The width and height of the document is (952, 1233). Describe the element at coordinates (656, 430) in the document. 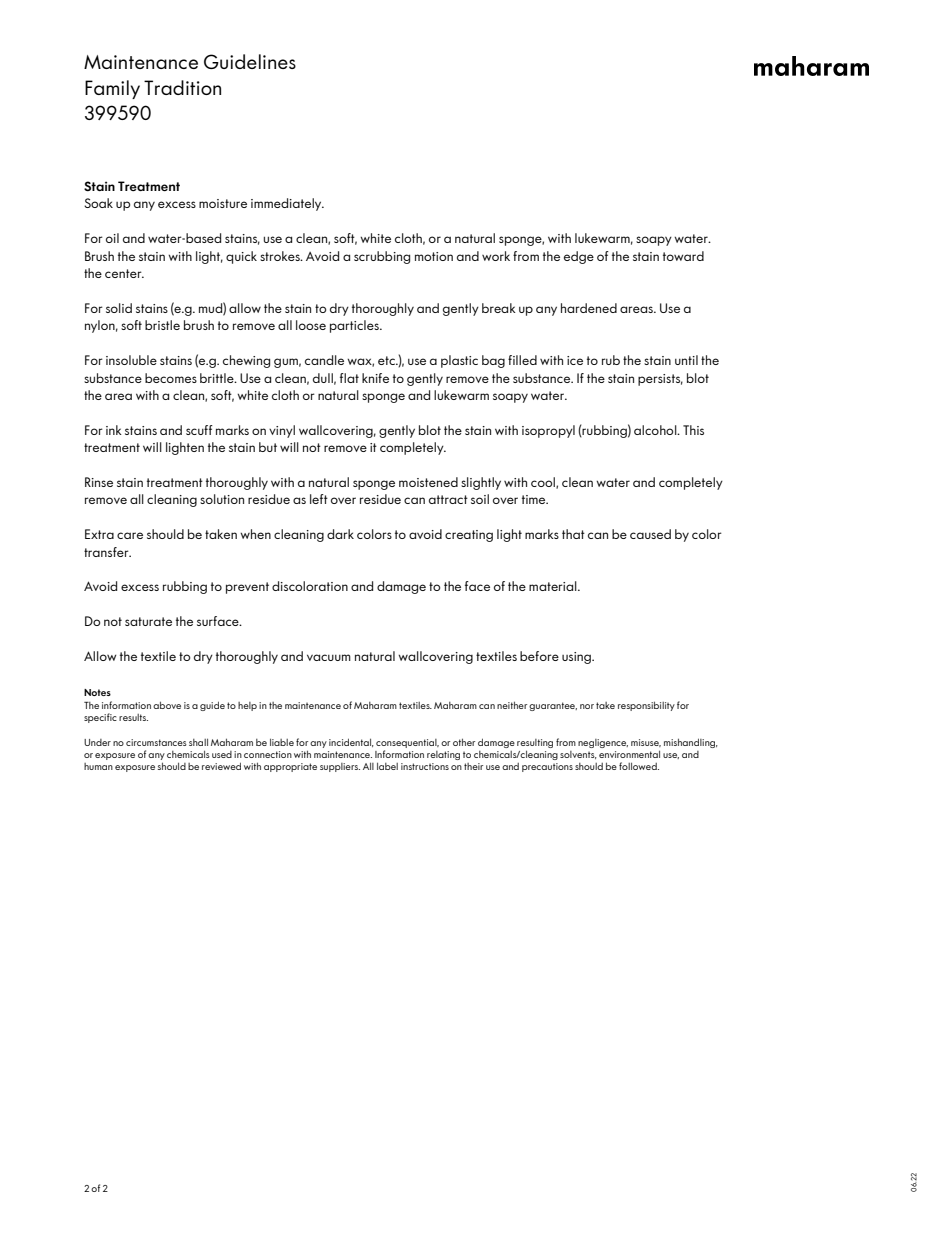

I see `alcohol` at that location.
